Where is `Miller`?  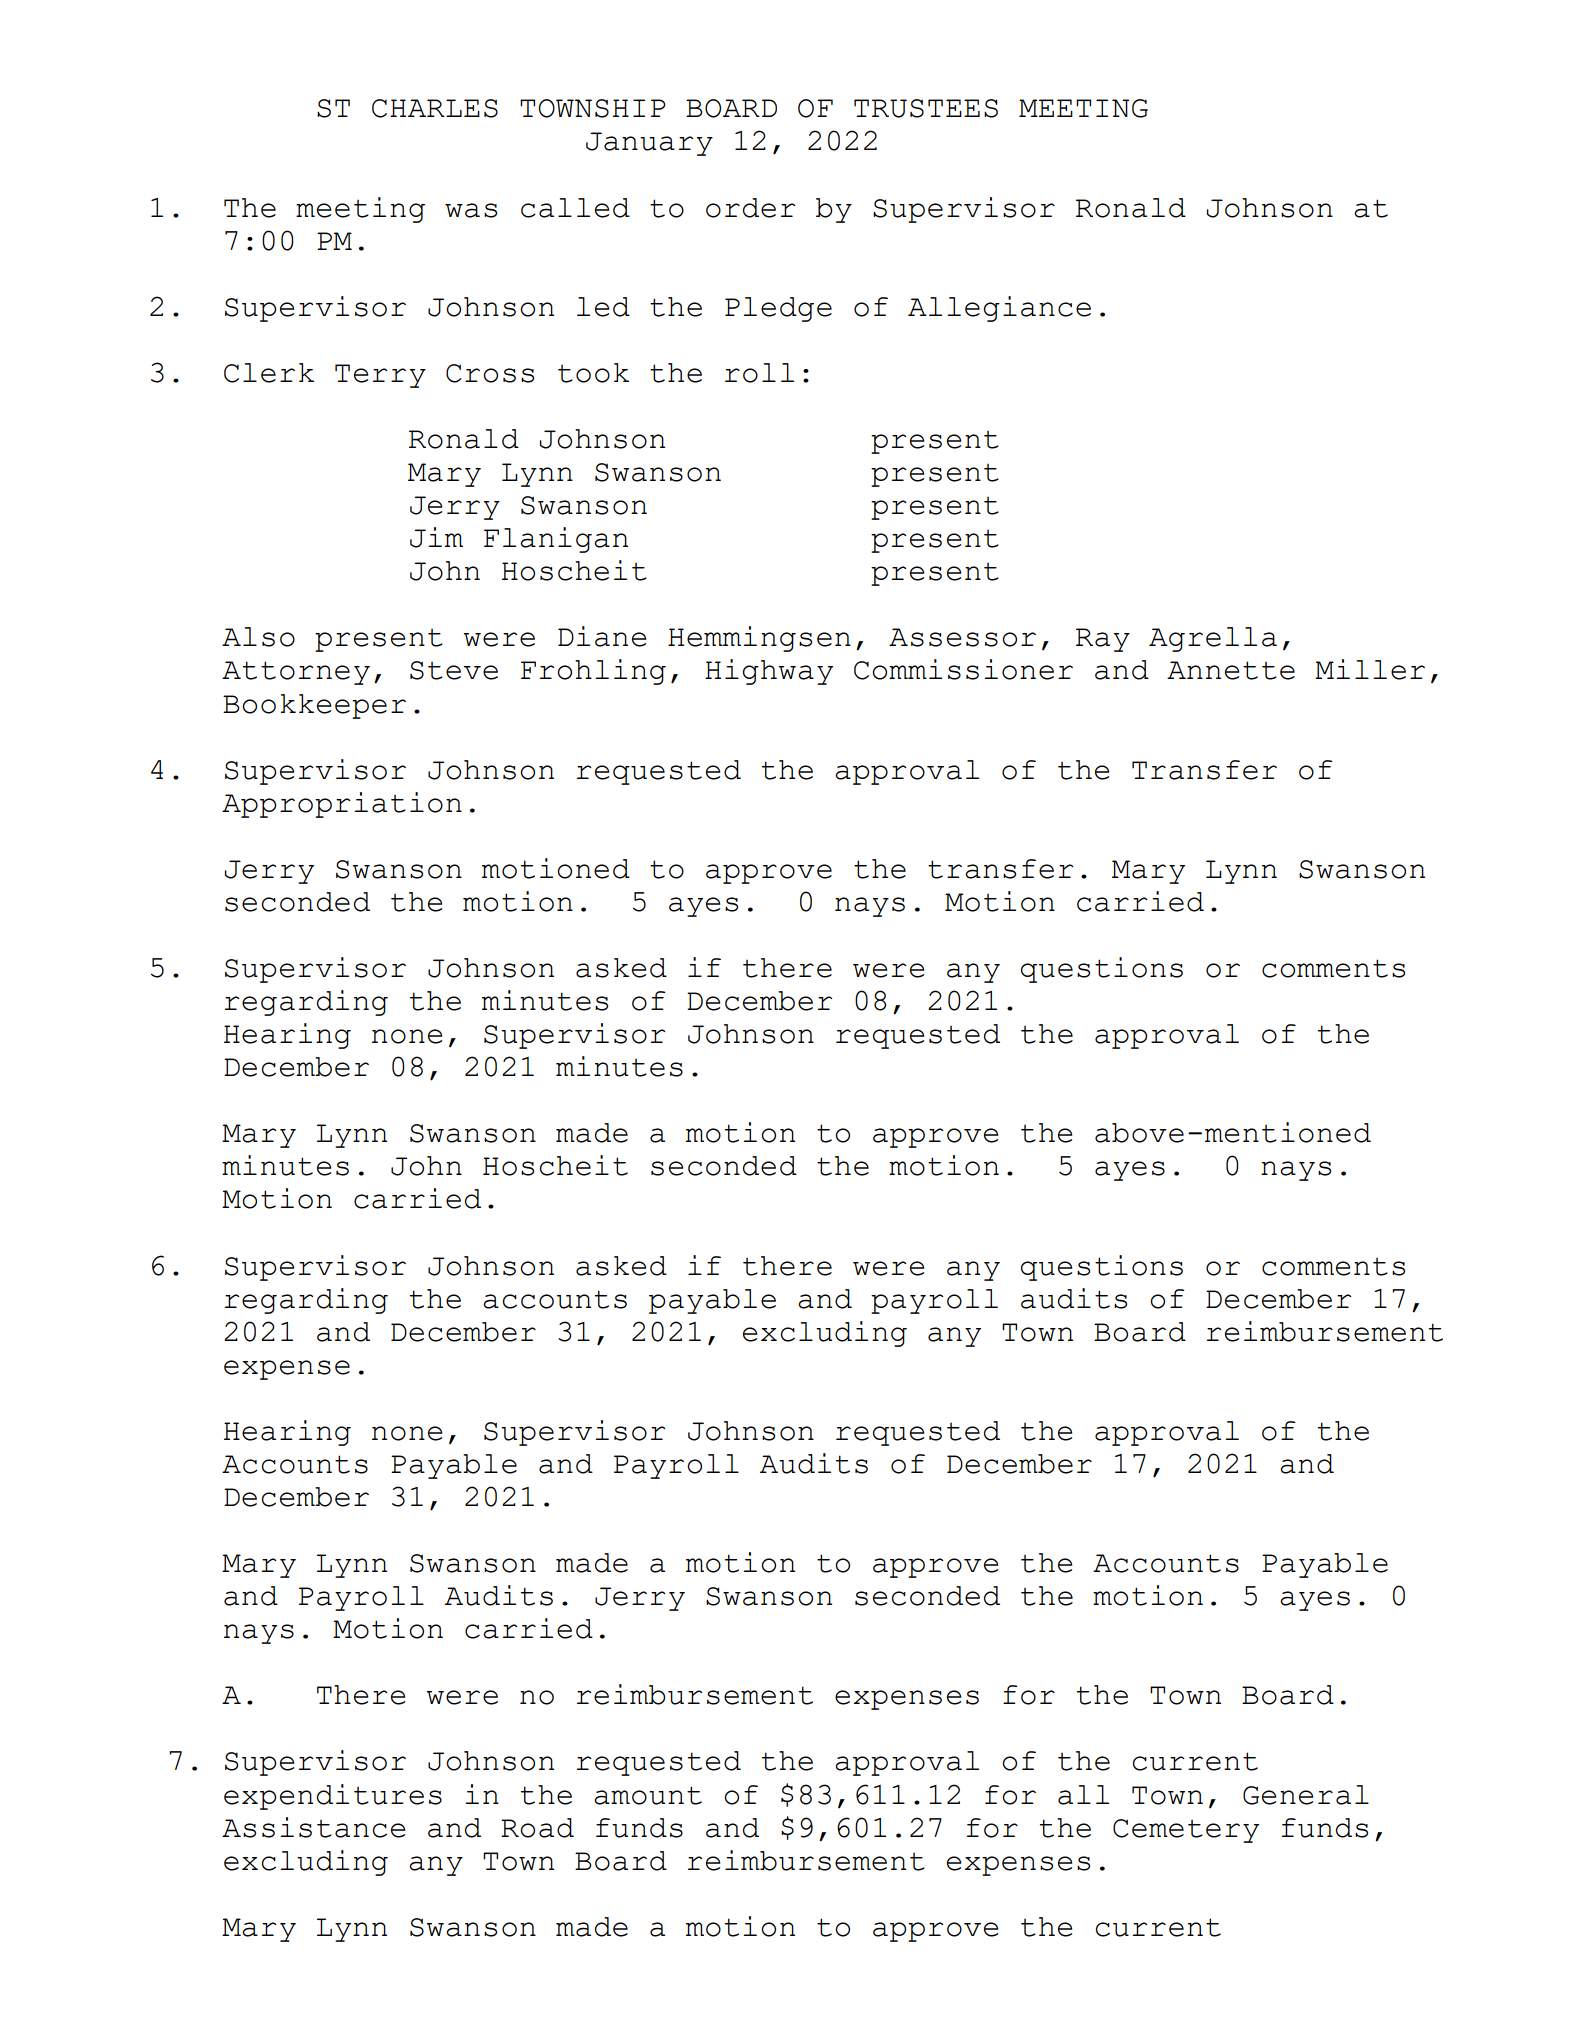 Miller is located at coordinates (1370, 669).
